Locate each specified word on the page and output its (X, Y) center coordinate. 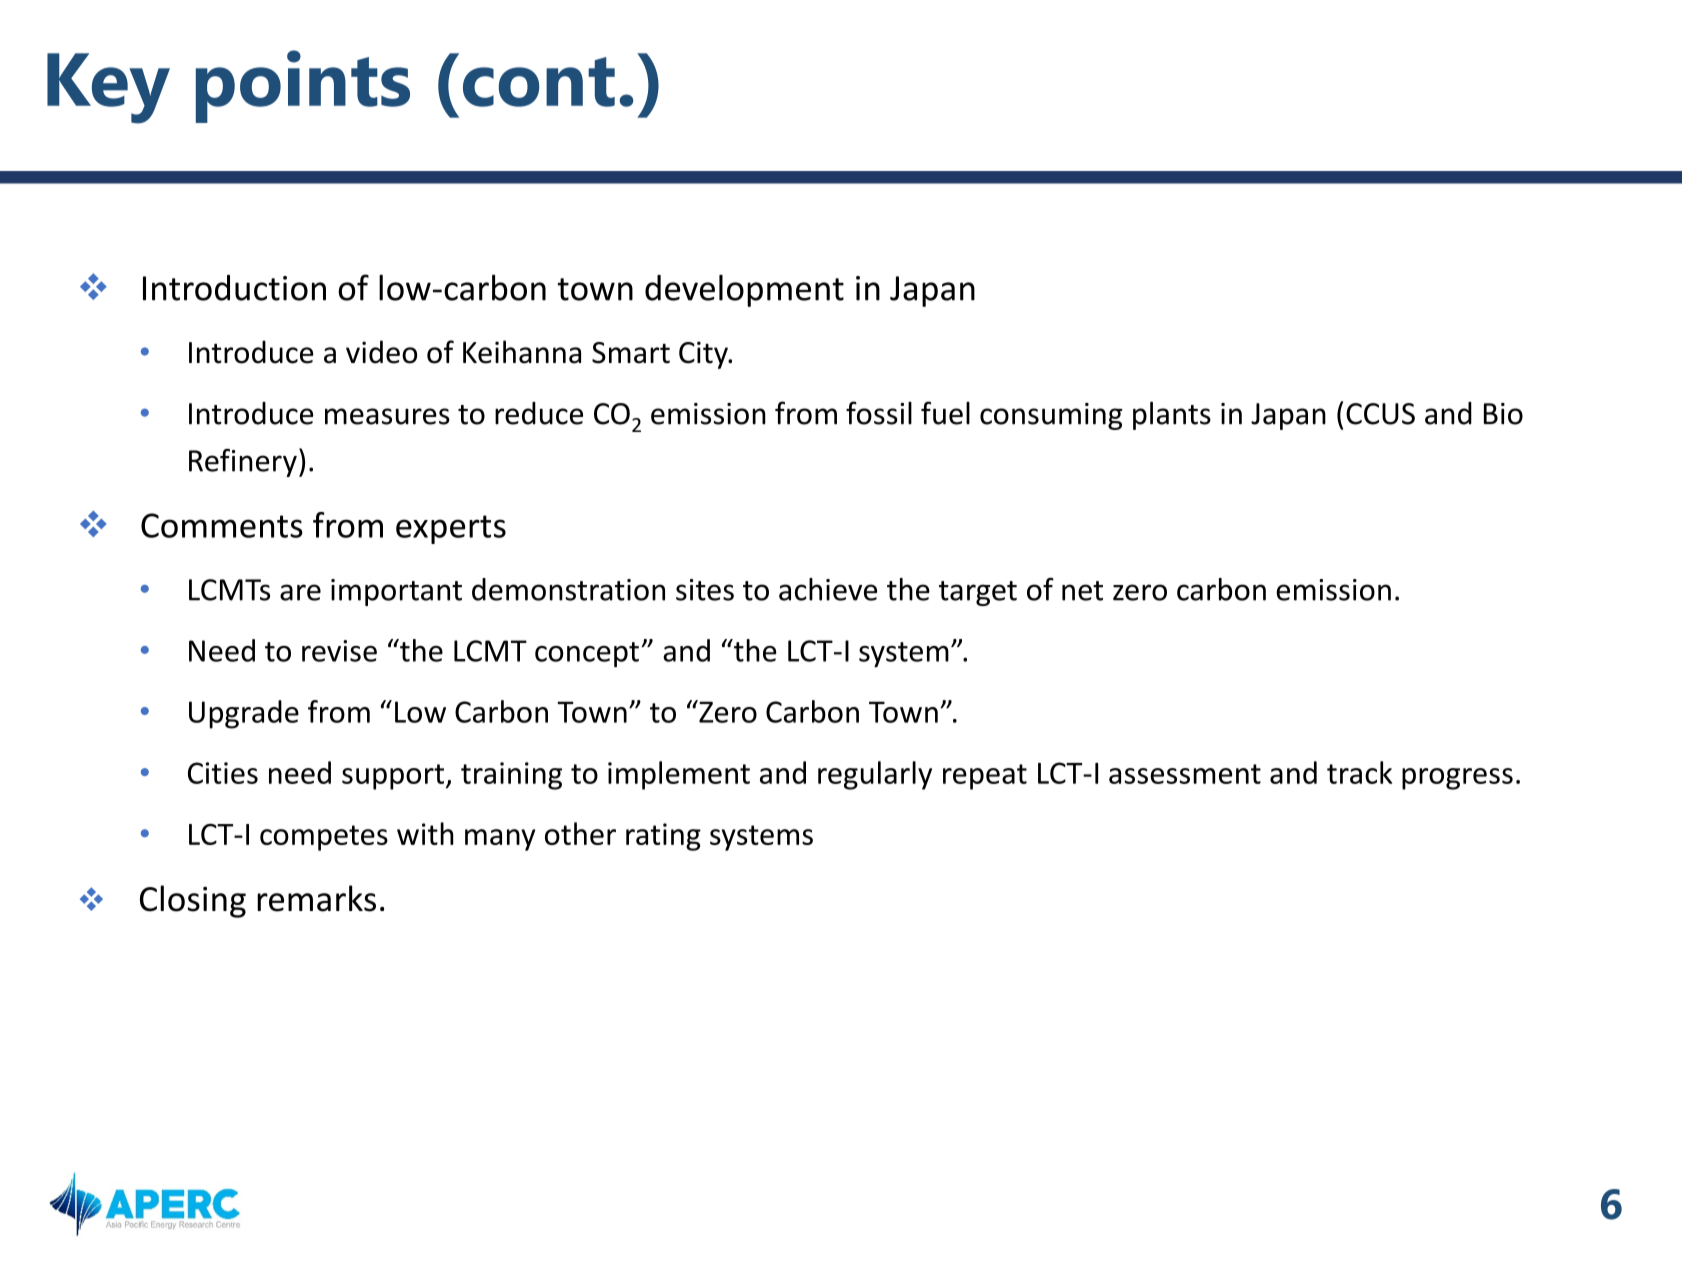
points (303, 86)
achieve (828, 589)
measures (387, 416)
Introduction (234, 288)
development (744, 290)
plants (1172, 415)
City (704, 355)
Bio (1503, 414)
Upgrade (244, 714)
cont (539, 82)
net (1082, 591)
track (1359, 772)
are (300, 592)
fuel (945, 413)
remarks (316, 898)
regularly (875, 775)
